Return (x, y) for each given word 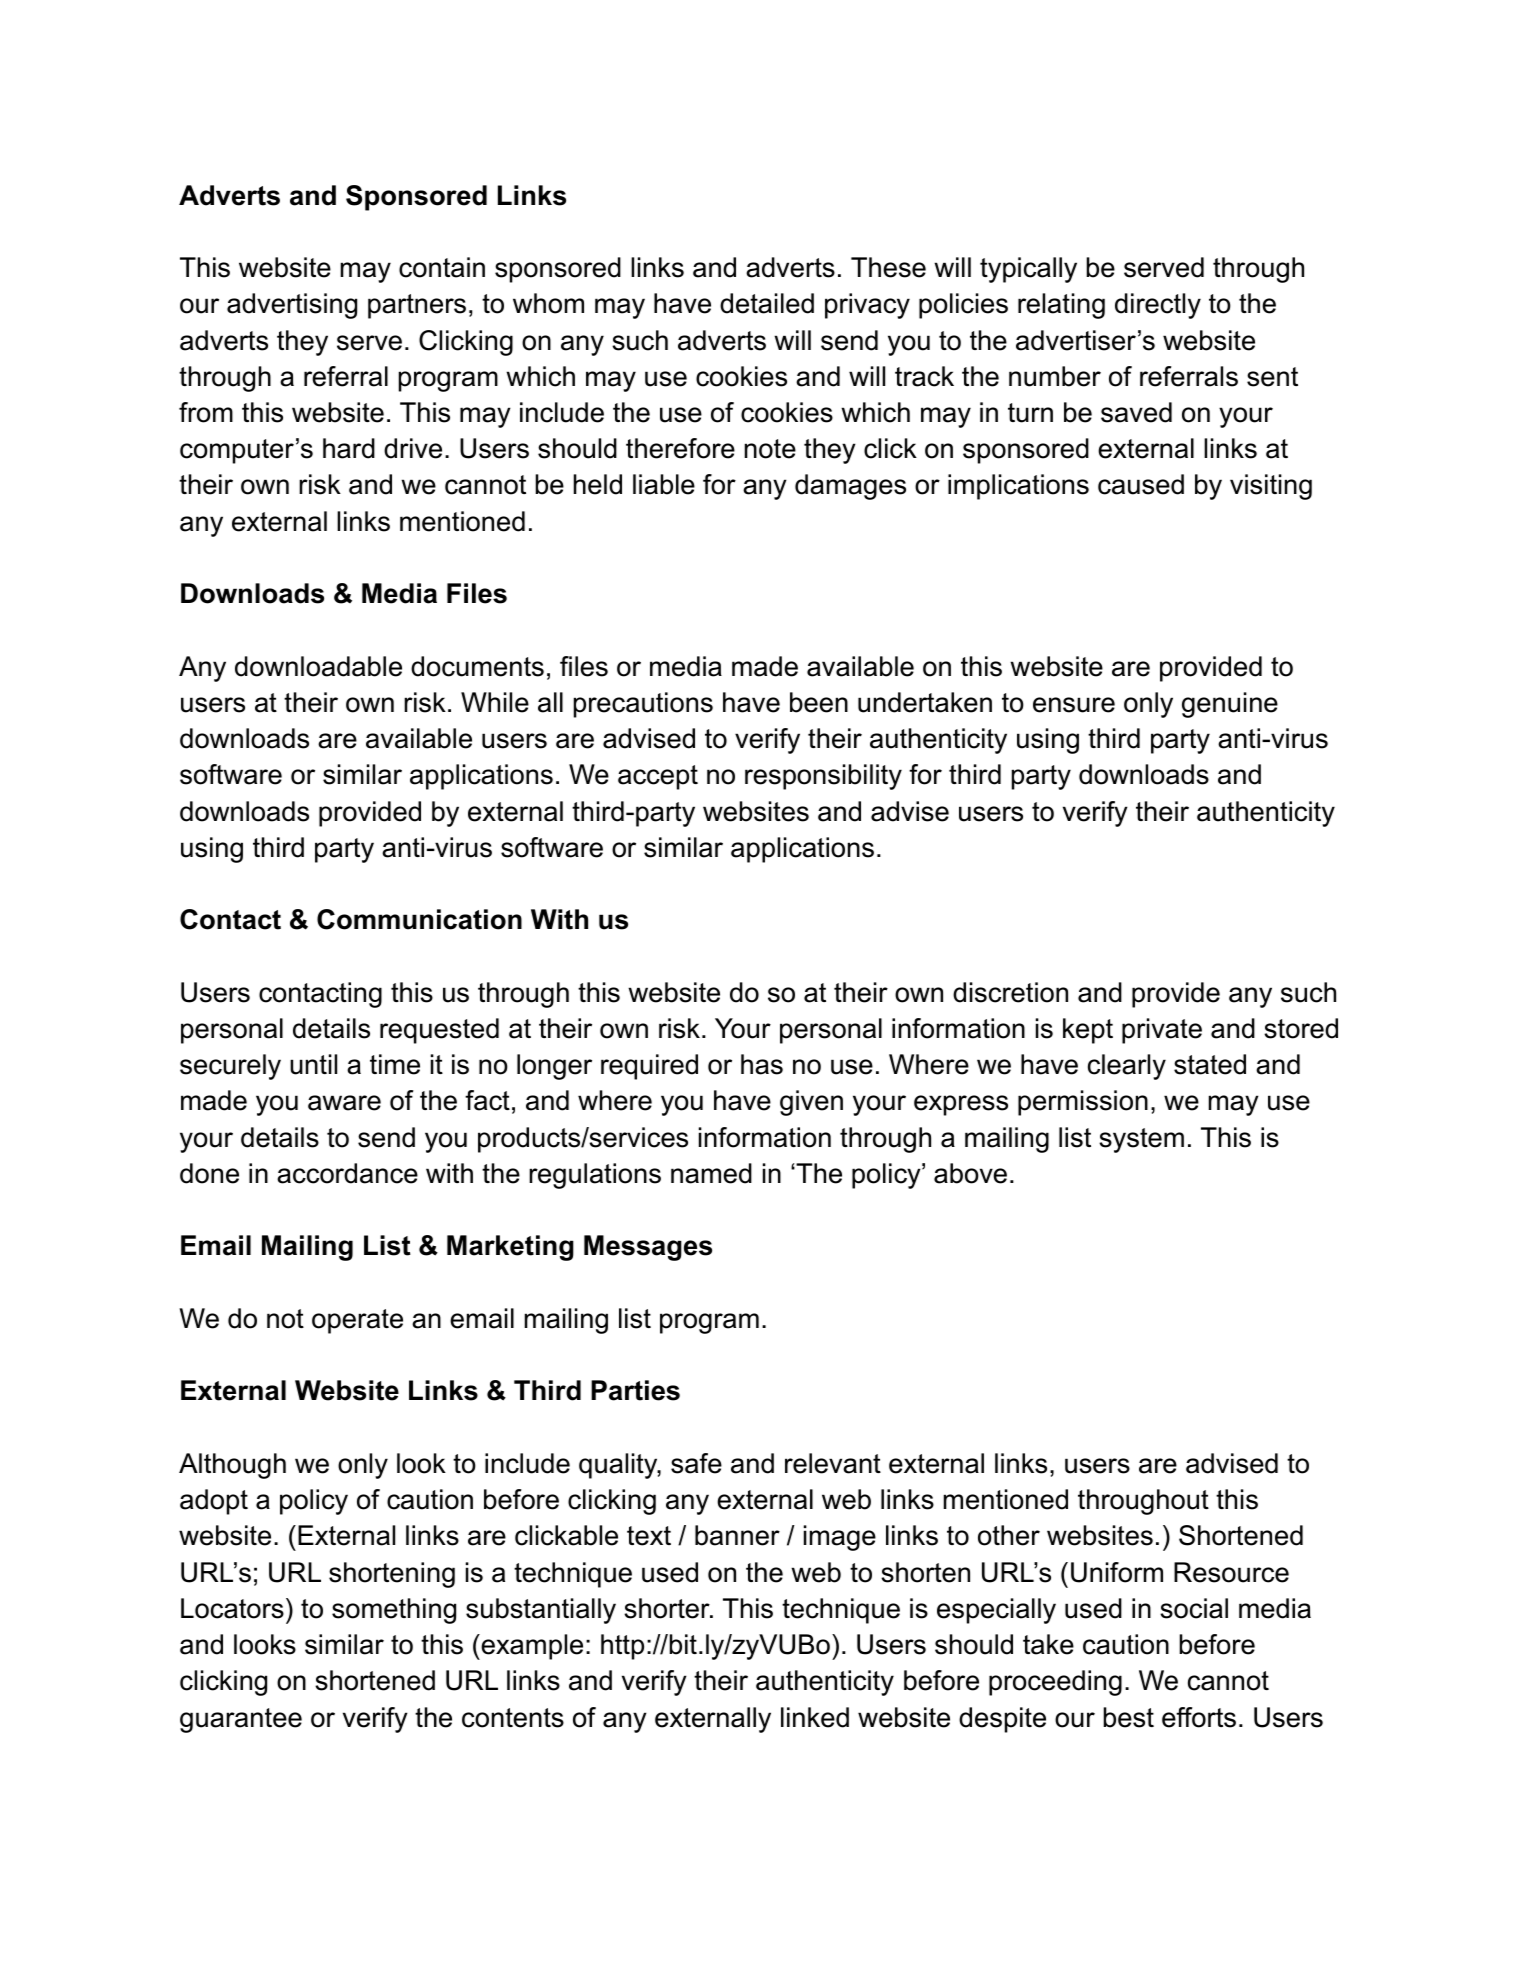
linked (815, 1717)
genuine (1230, 705)
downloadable (318, 666)
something (394, 1611)
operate (357, 1321)
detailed (767, 303)
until (313, 1064)
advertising (292, 306)
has (762, 1064)
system (1141, 1140)
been (819, 702)
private (1162, 1031)
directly (1158, 306)
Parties (635, 1390)
